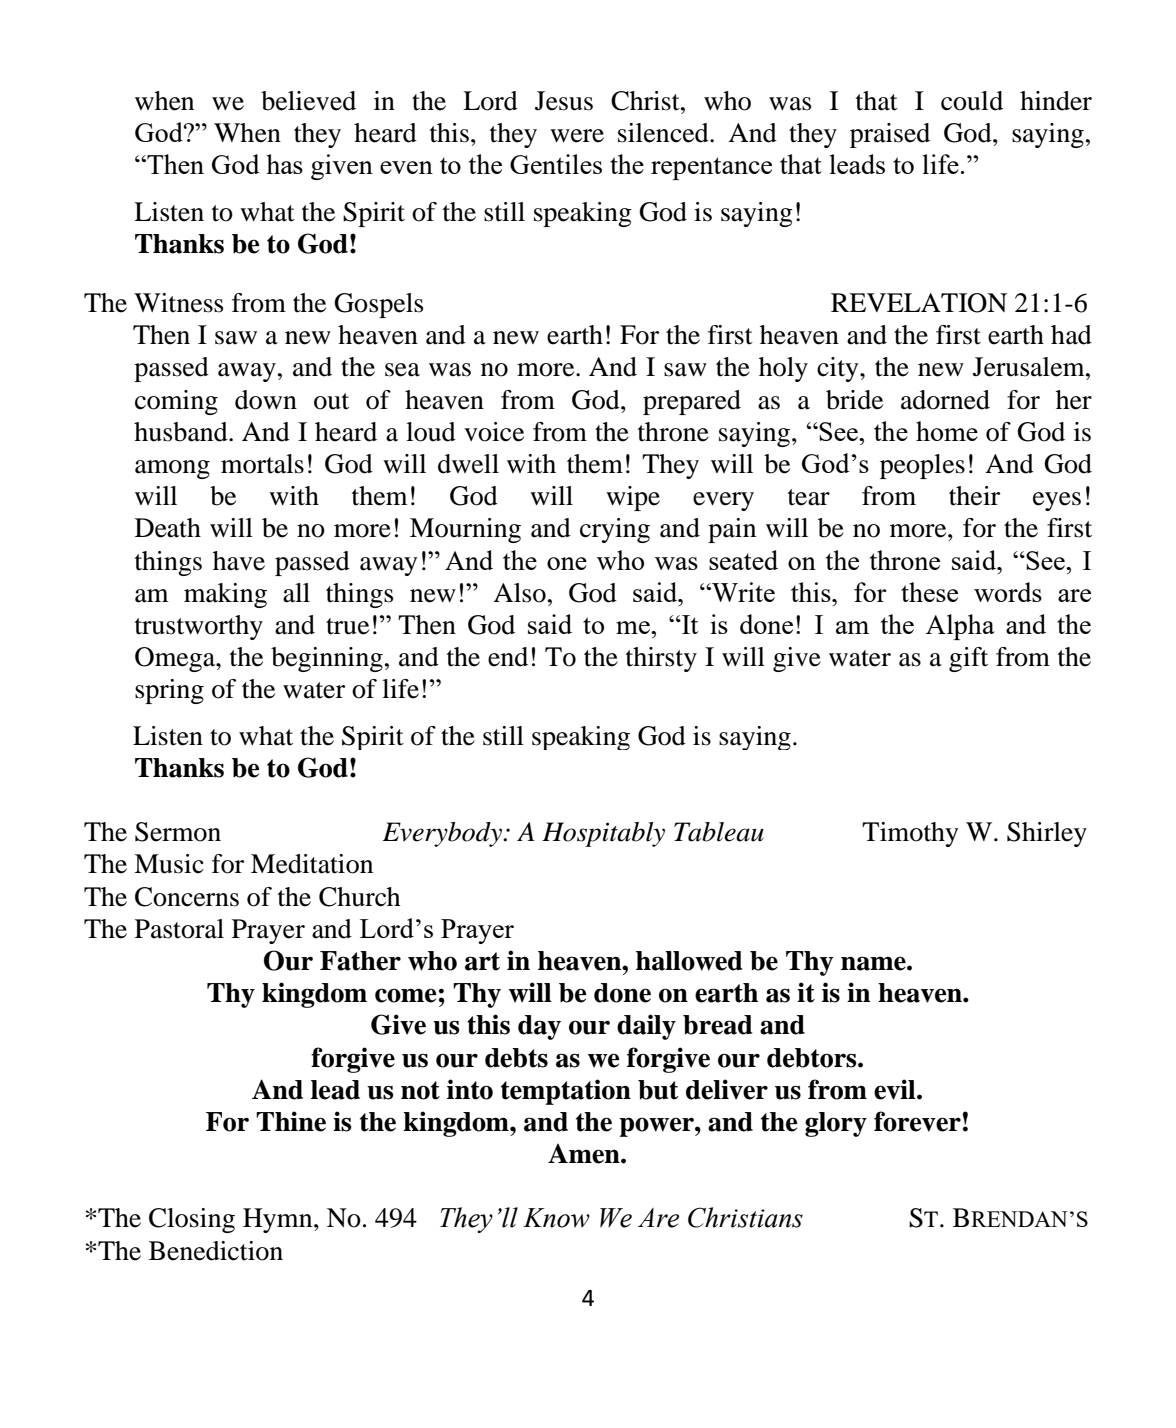  Describe the element at coordinates (284, 164) in the page. I see `has` at that location.
